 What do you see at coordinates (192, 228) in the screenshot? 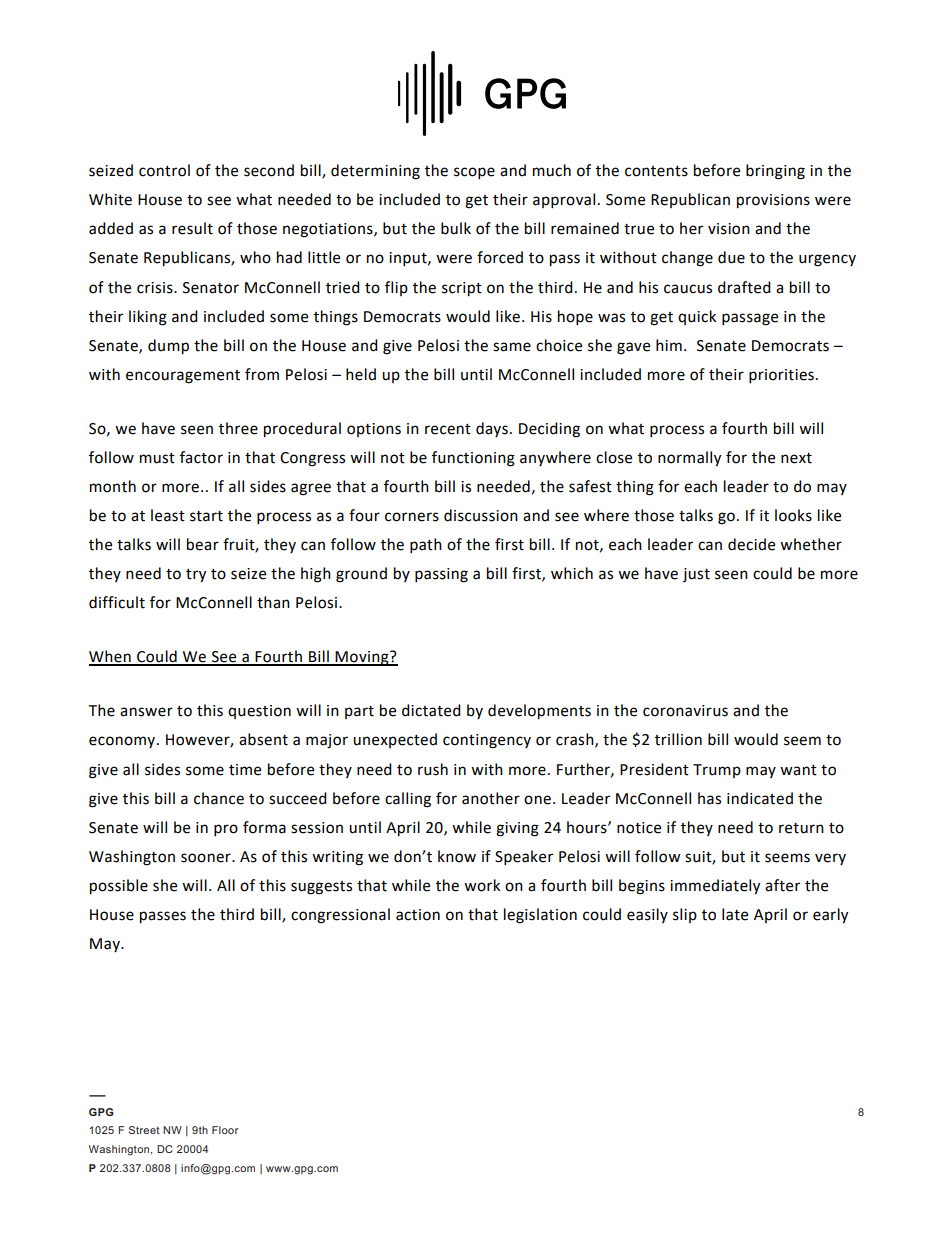
I see `result` at bounding box center [192, 228].
